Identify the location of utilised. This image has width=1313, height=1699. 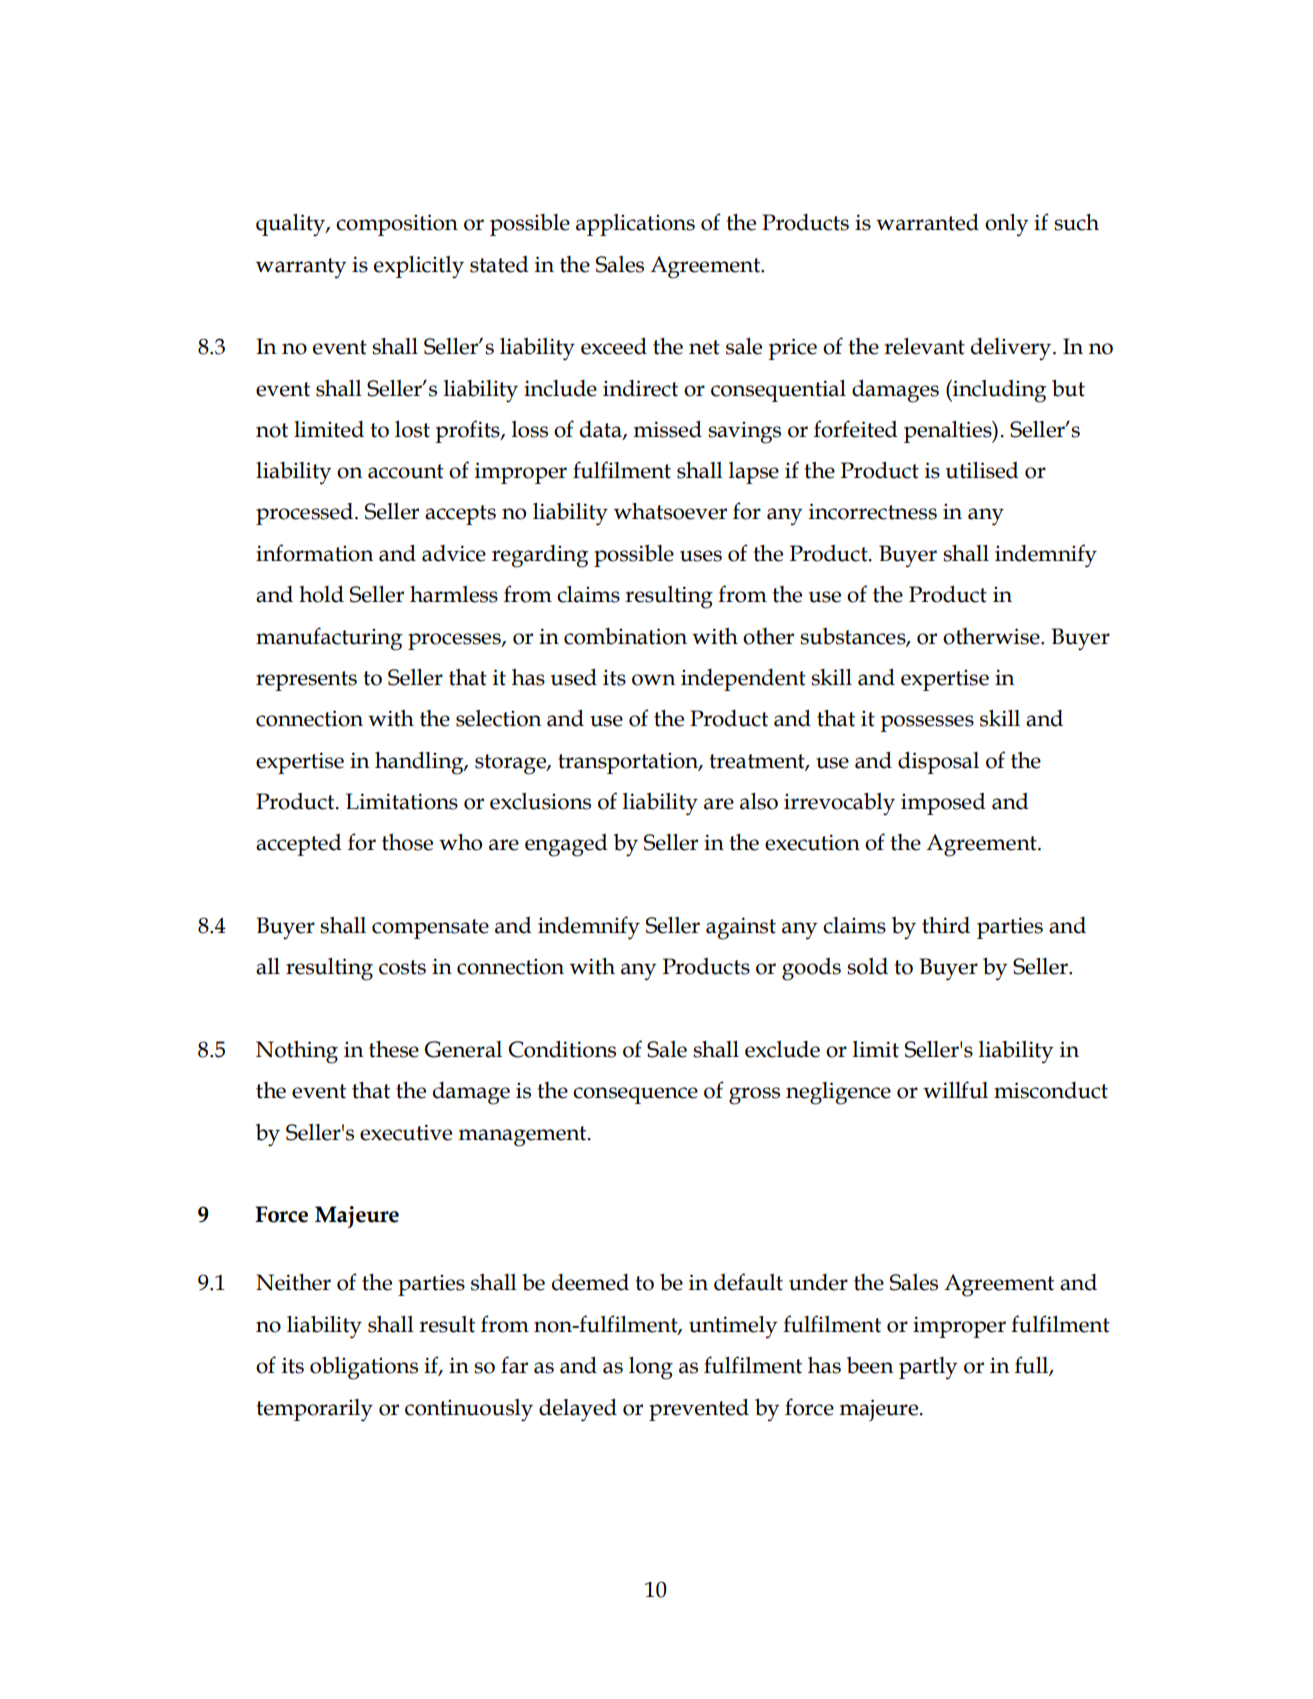
(982, 470).
